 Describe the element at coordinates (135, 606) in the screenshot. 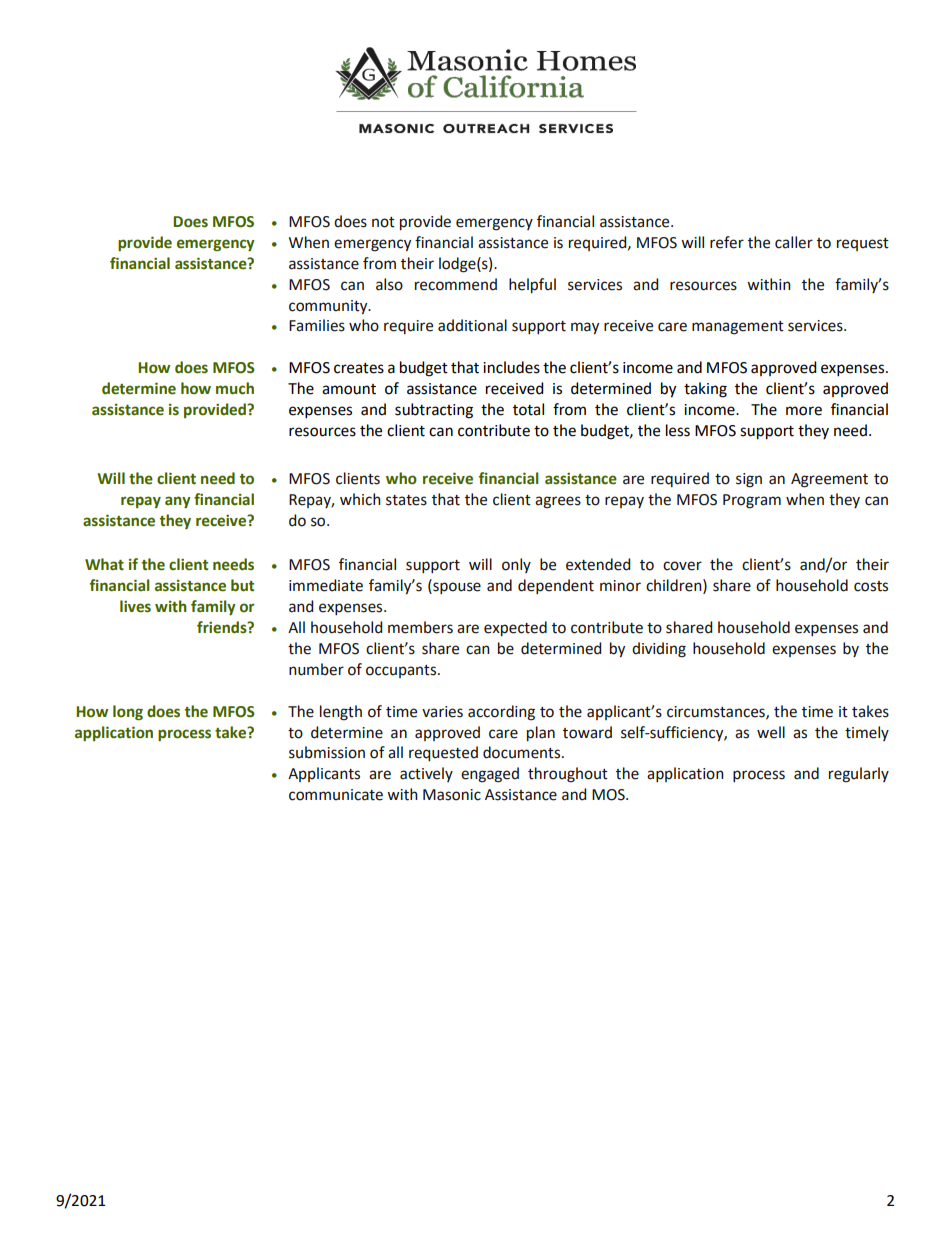

I see `lives` at that location.
